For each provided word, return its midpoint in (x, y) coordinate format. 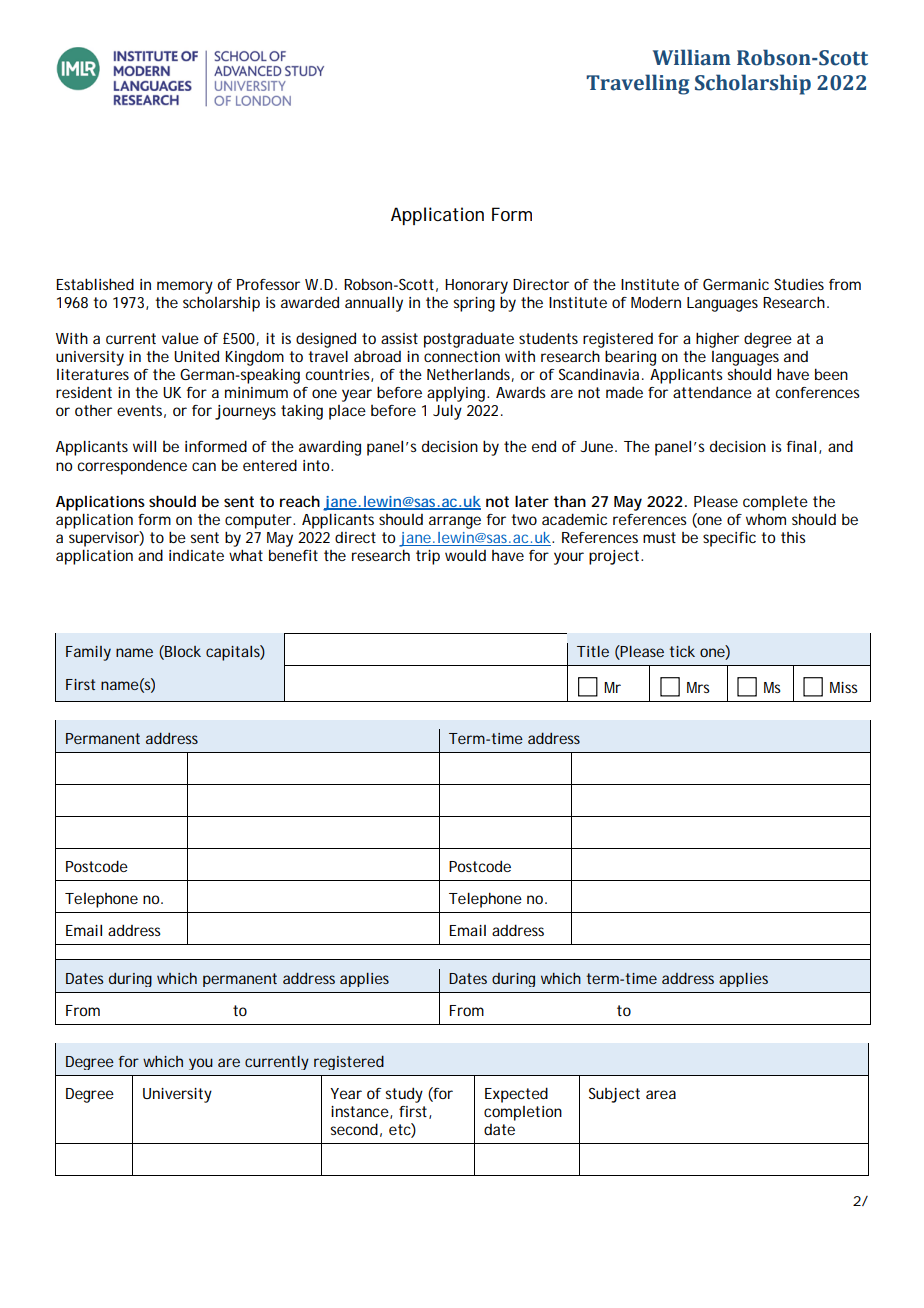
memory (185, 287)
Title (593, 651)
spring (474, 304)
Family (88, 653)
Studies (799, 284)
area (661, 1094)
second (354, 1129)
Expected (516, 1095)
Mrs (698, 687)
